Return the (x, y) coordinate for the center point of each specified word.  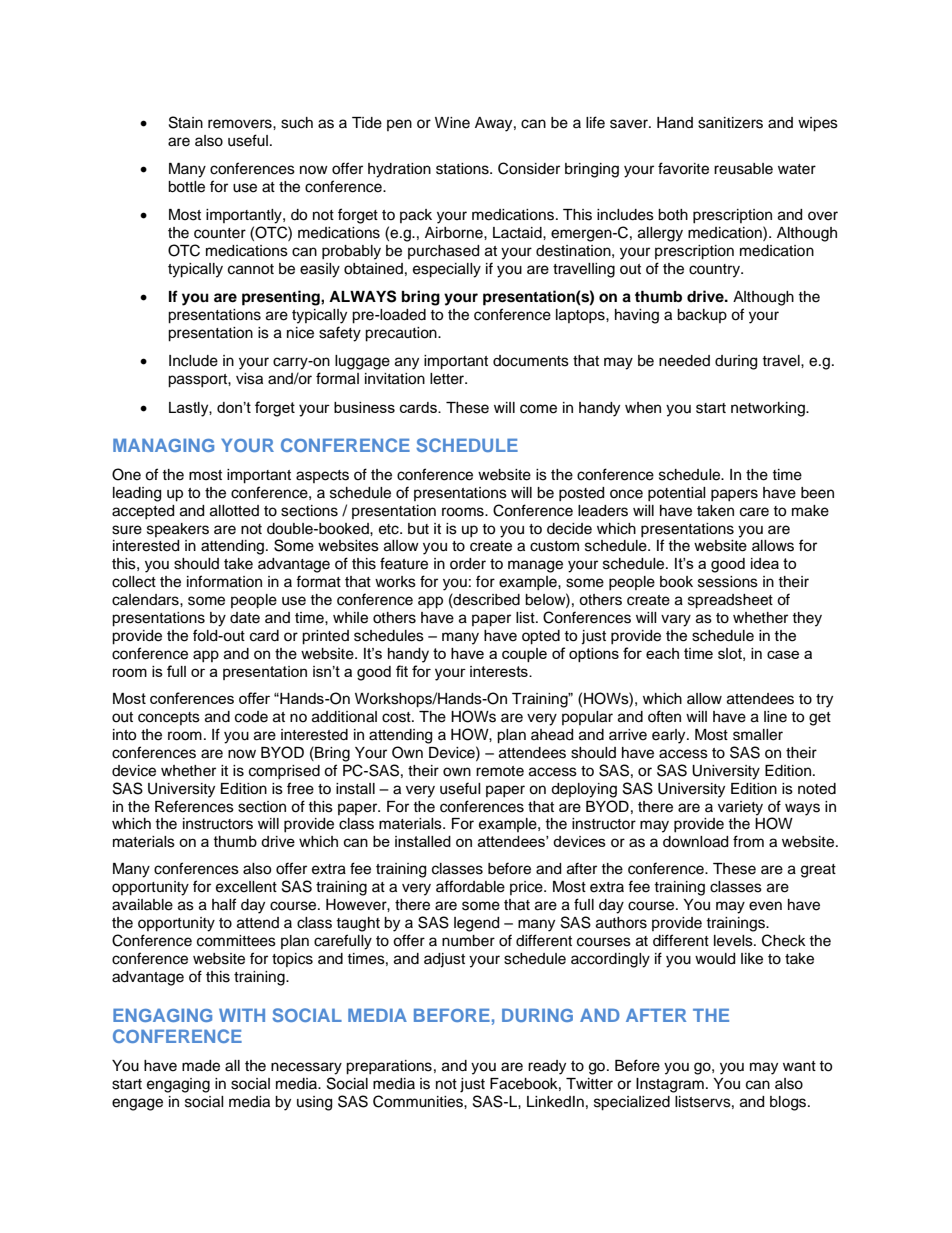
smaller (758, 735)
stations (463, 169)
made (201, 1066)
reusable (743, 169)
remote (500, 771)
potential (677, 494)
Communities (419, 1101)
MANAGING (163, 445)
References (194, 806)
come (538, 409)
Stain (186, 122)
